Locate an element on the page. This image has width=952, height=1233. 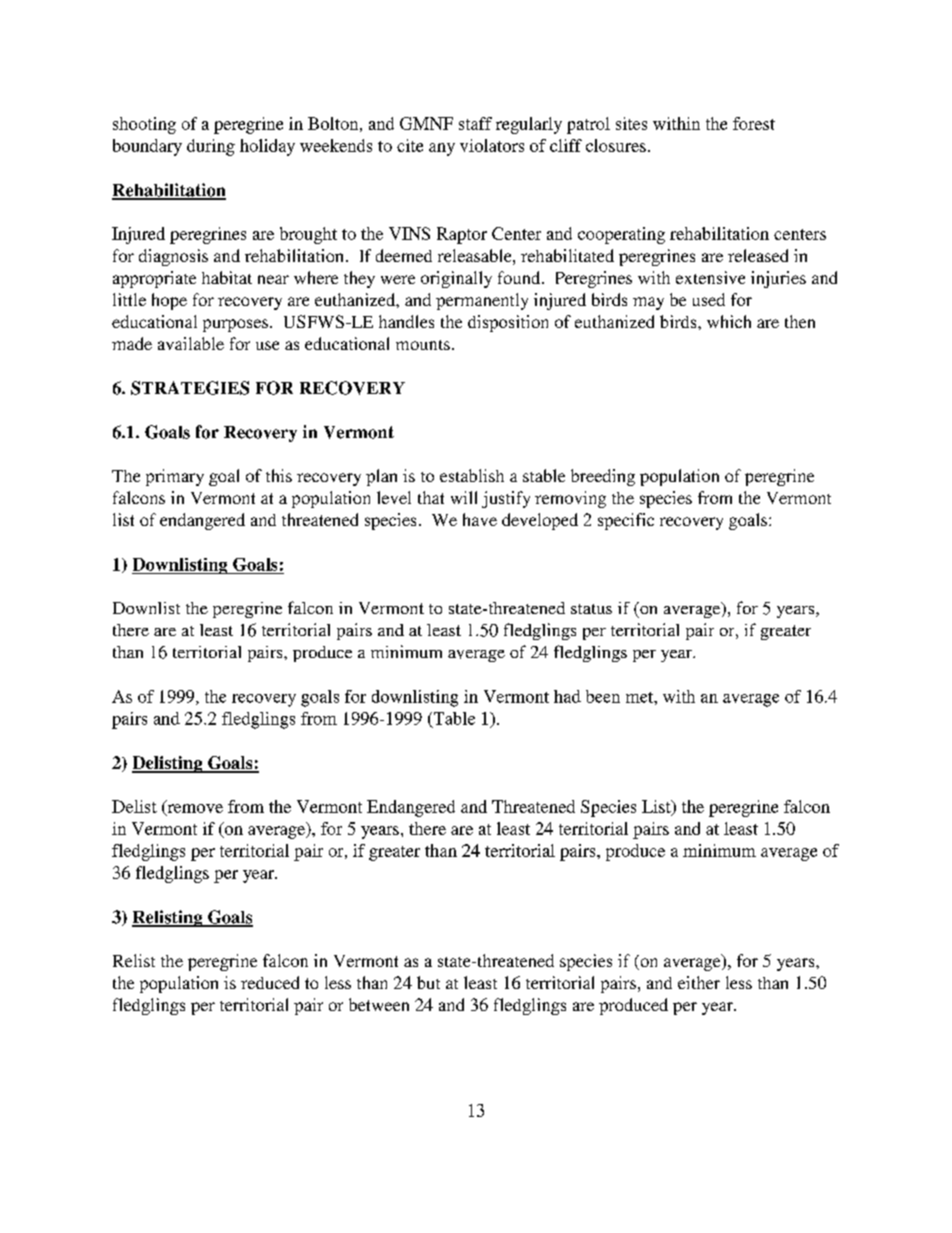
reduced is located at coordinates (270, 982).
